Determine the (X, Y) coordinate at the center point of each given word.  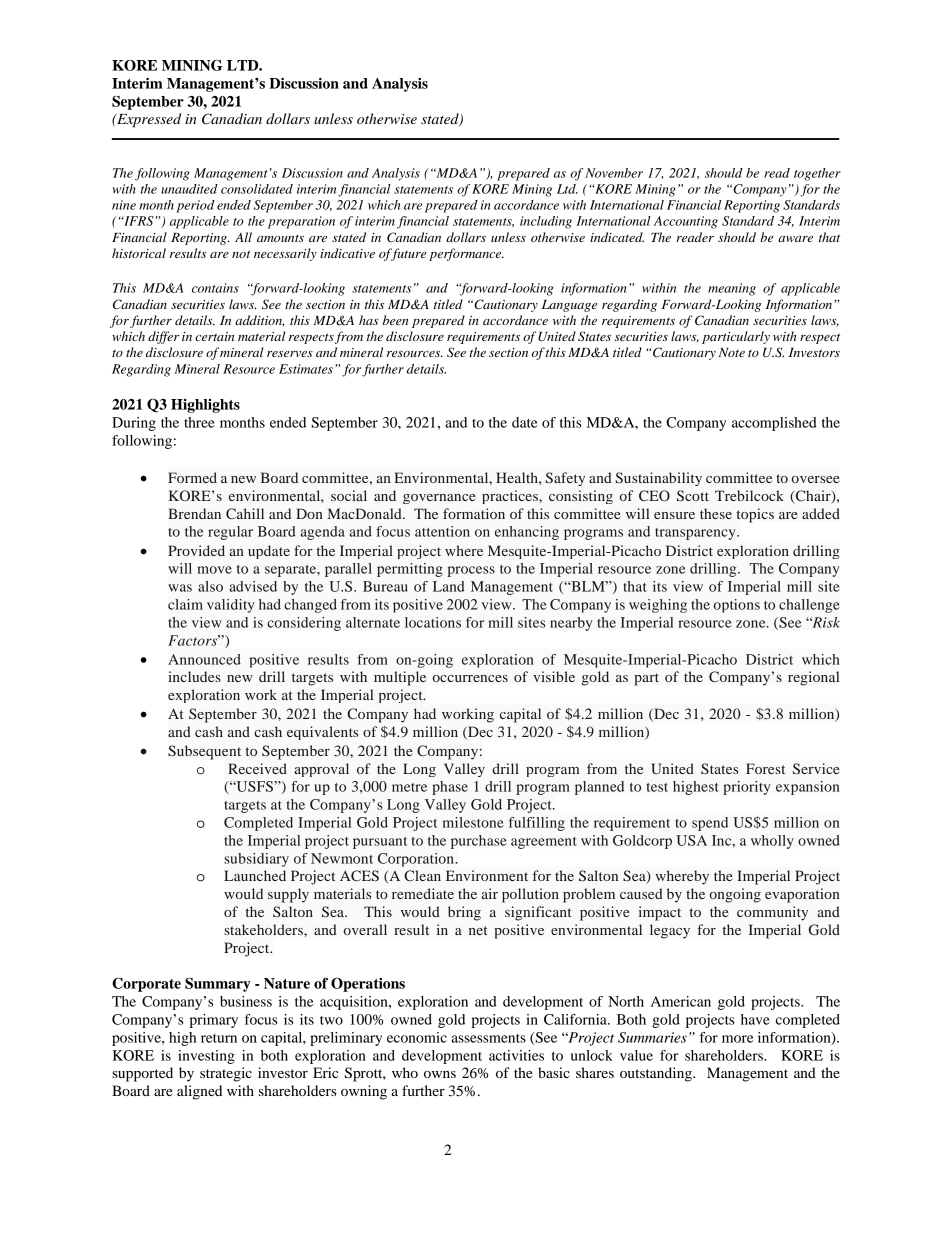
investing (206, 1057)
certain (214, 336)
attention (442, 531)
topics (755, 515)
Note (731, 352)
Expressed (148, 120)
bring (464, 913)
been (395, 320)
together (817, 174)
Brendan (194, 513)
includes (194, 676)
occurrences (470, 678)
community (772, 913)
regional (814, 678)
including (546, 222)
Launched (255, 875)
